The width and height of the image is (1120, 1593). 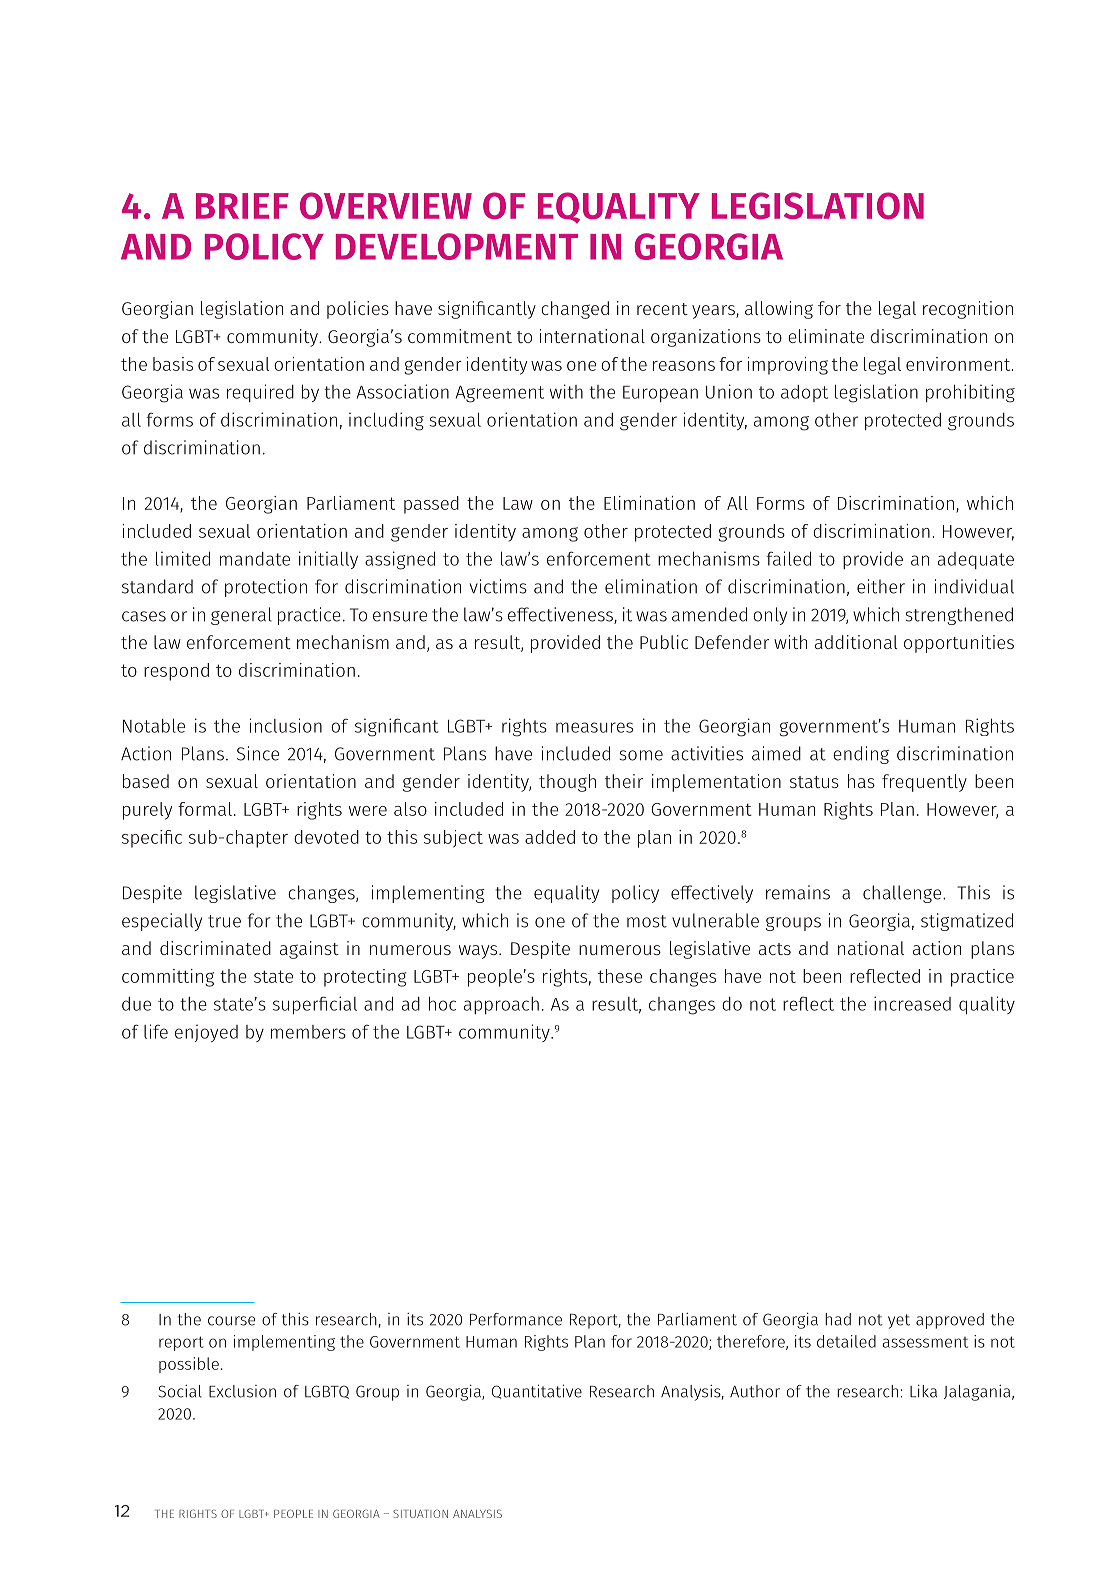 I want to click on formal, so click(x=205, y=809).
